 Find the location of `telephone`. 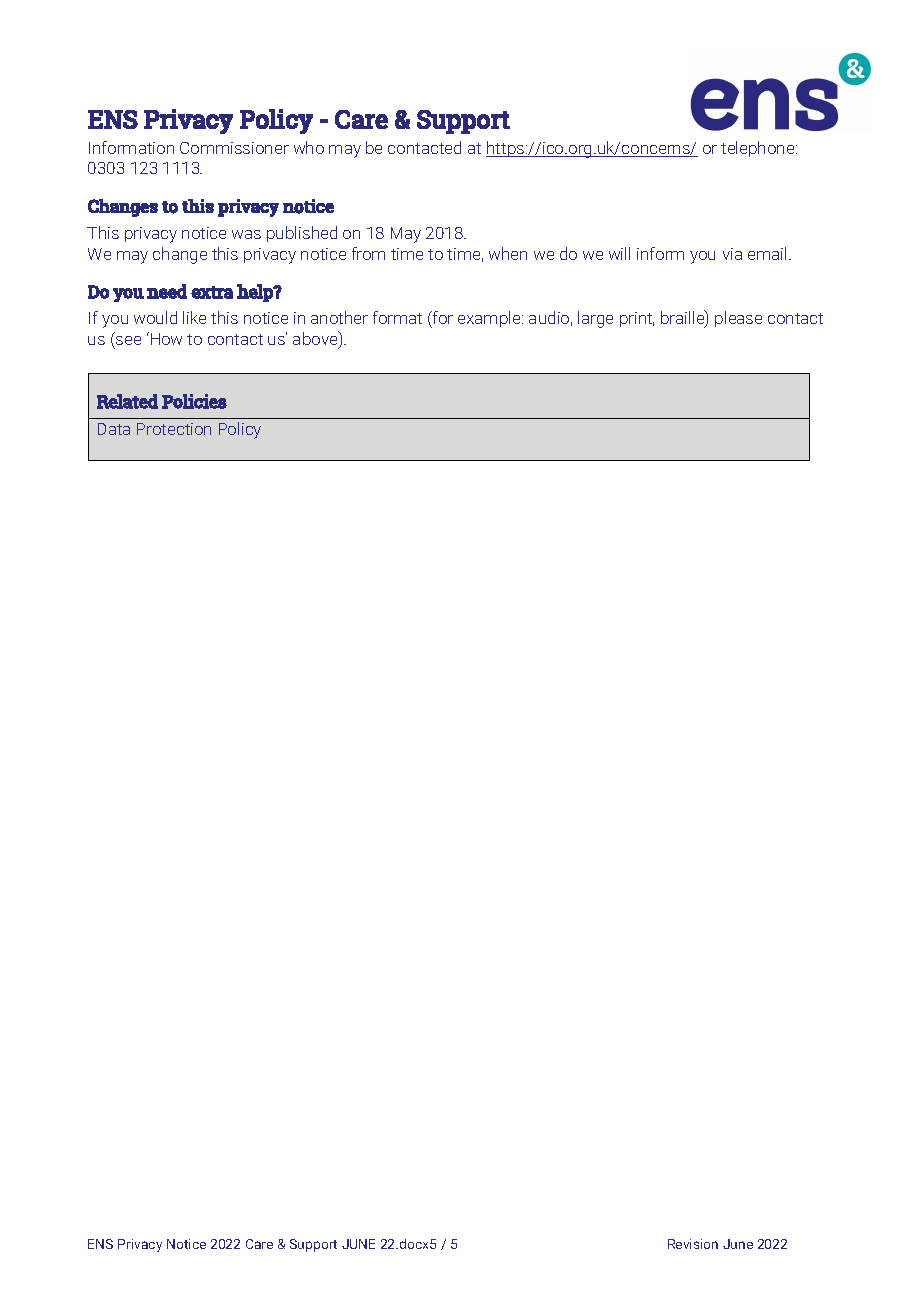

telephone is located at coordinates (759, 149).
